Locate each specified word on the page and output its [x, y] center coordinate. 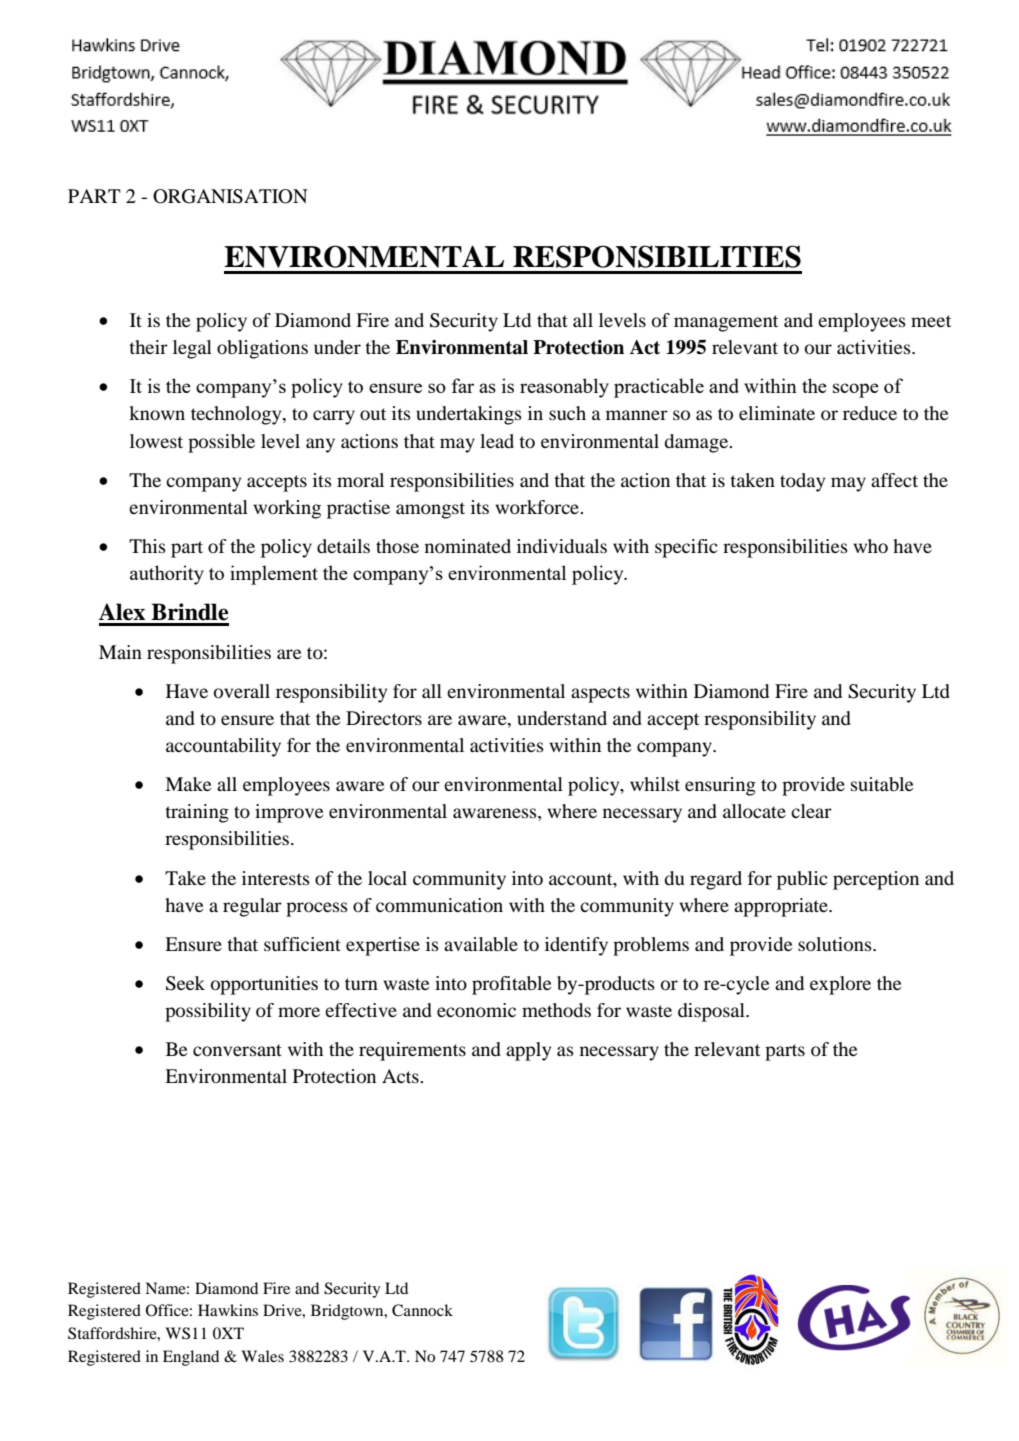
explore [840, 985]
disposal [712, 1012]
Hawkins [228, 1310]
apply [528, 1051]
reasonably [564, 388]
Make [188, 784]
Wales [263, 1356]
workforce [538, 507]
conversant [237, 1050]
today [802, 482]
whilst [655, 784]
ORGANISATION [230, 196]
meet [931, 321]
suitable [882, 784]
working [287, 509]
